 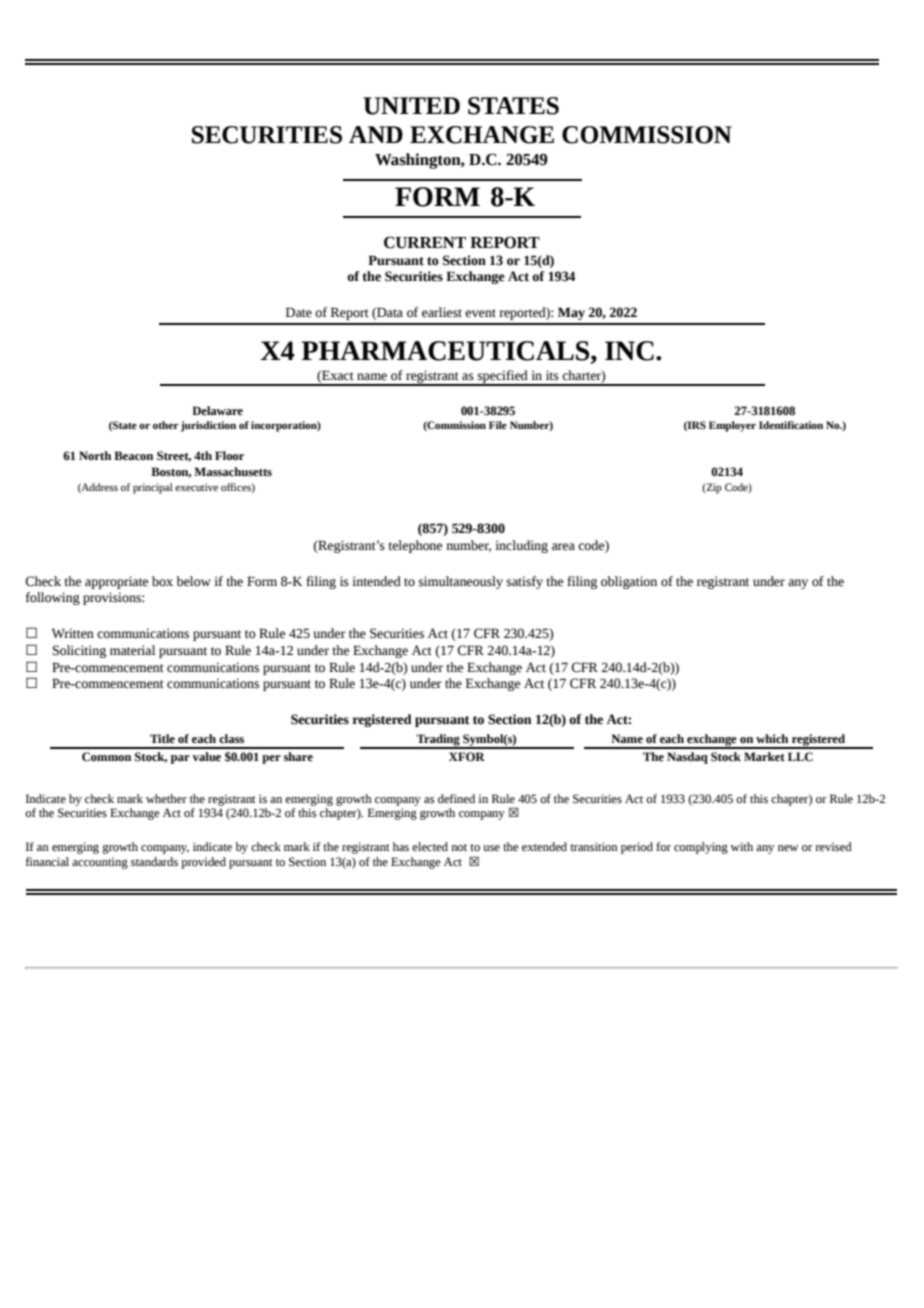 I want to click on UNITED, so click(x=411, y=106).
